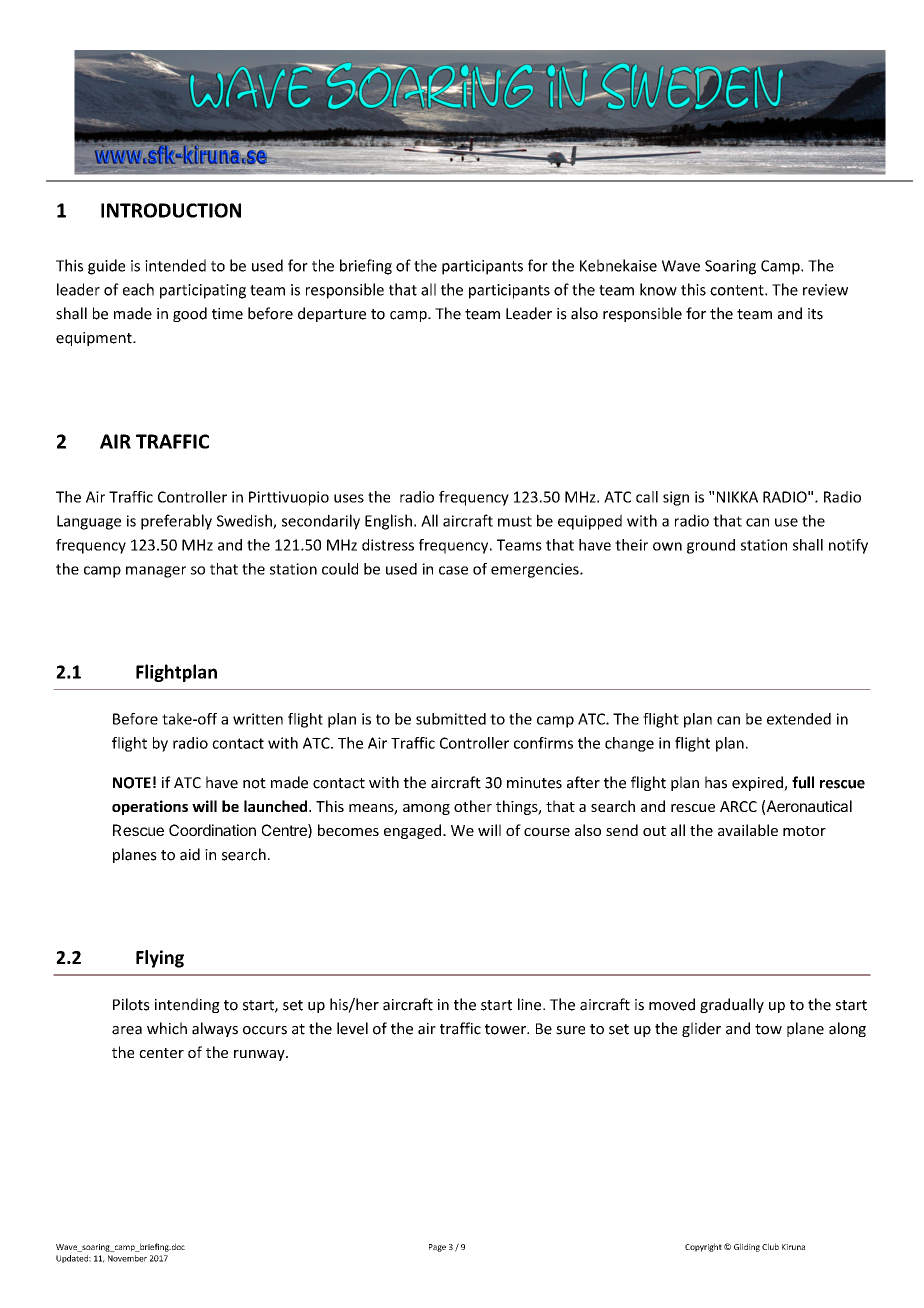 The height and width of the screenshot is (1308, 924). Describe the element at coordinates (799, 719) in the screenshot. I see `extended` at that location.
